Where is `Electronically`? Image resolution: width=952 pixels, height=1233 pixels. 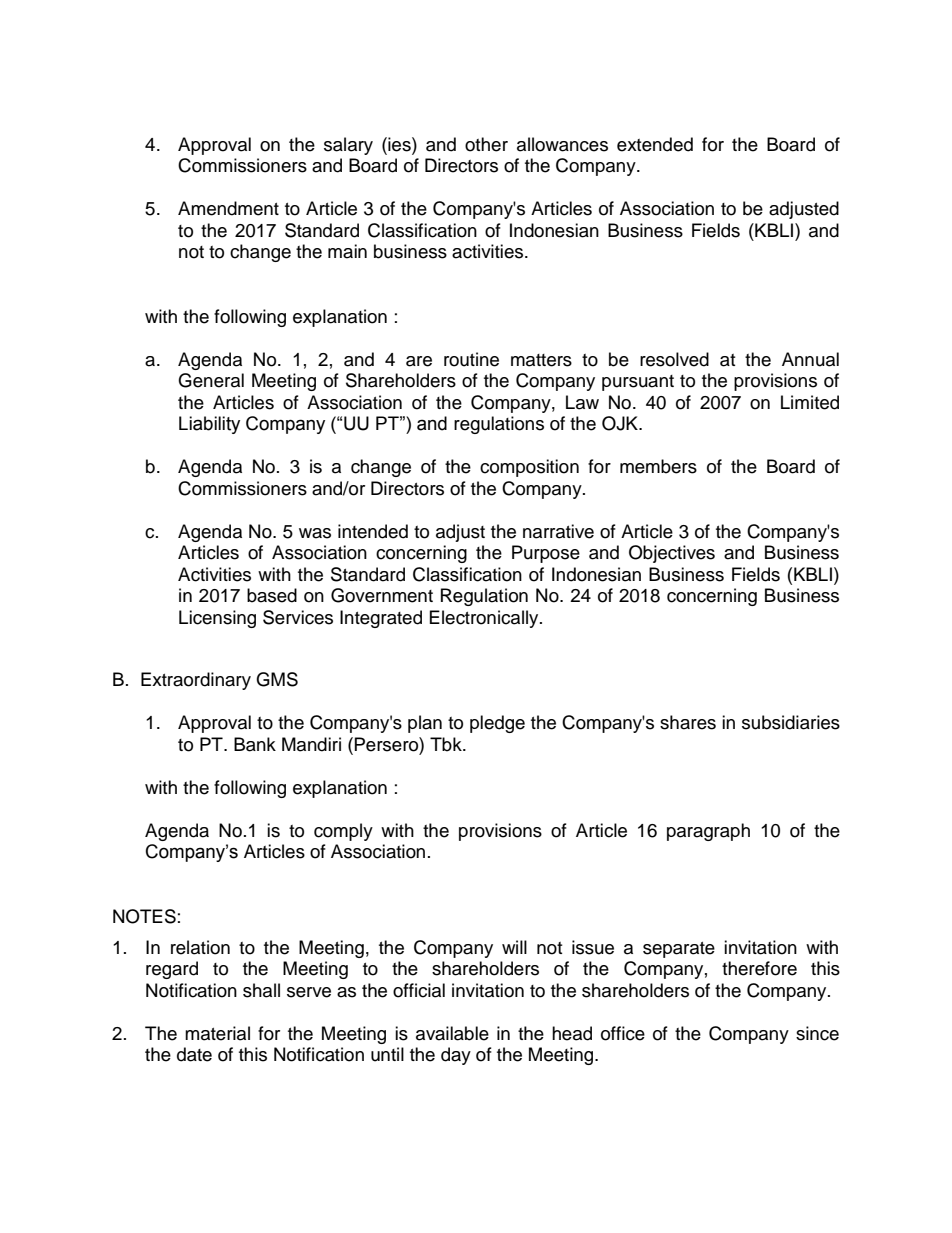
Electronically is located at coordinates (485, 619).
